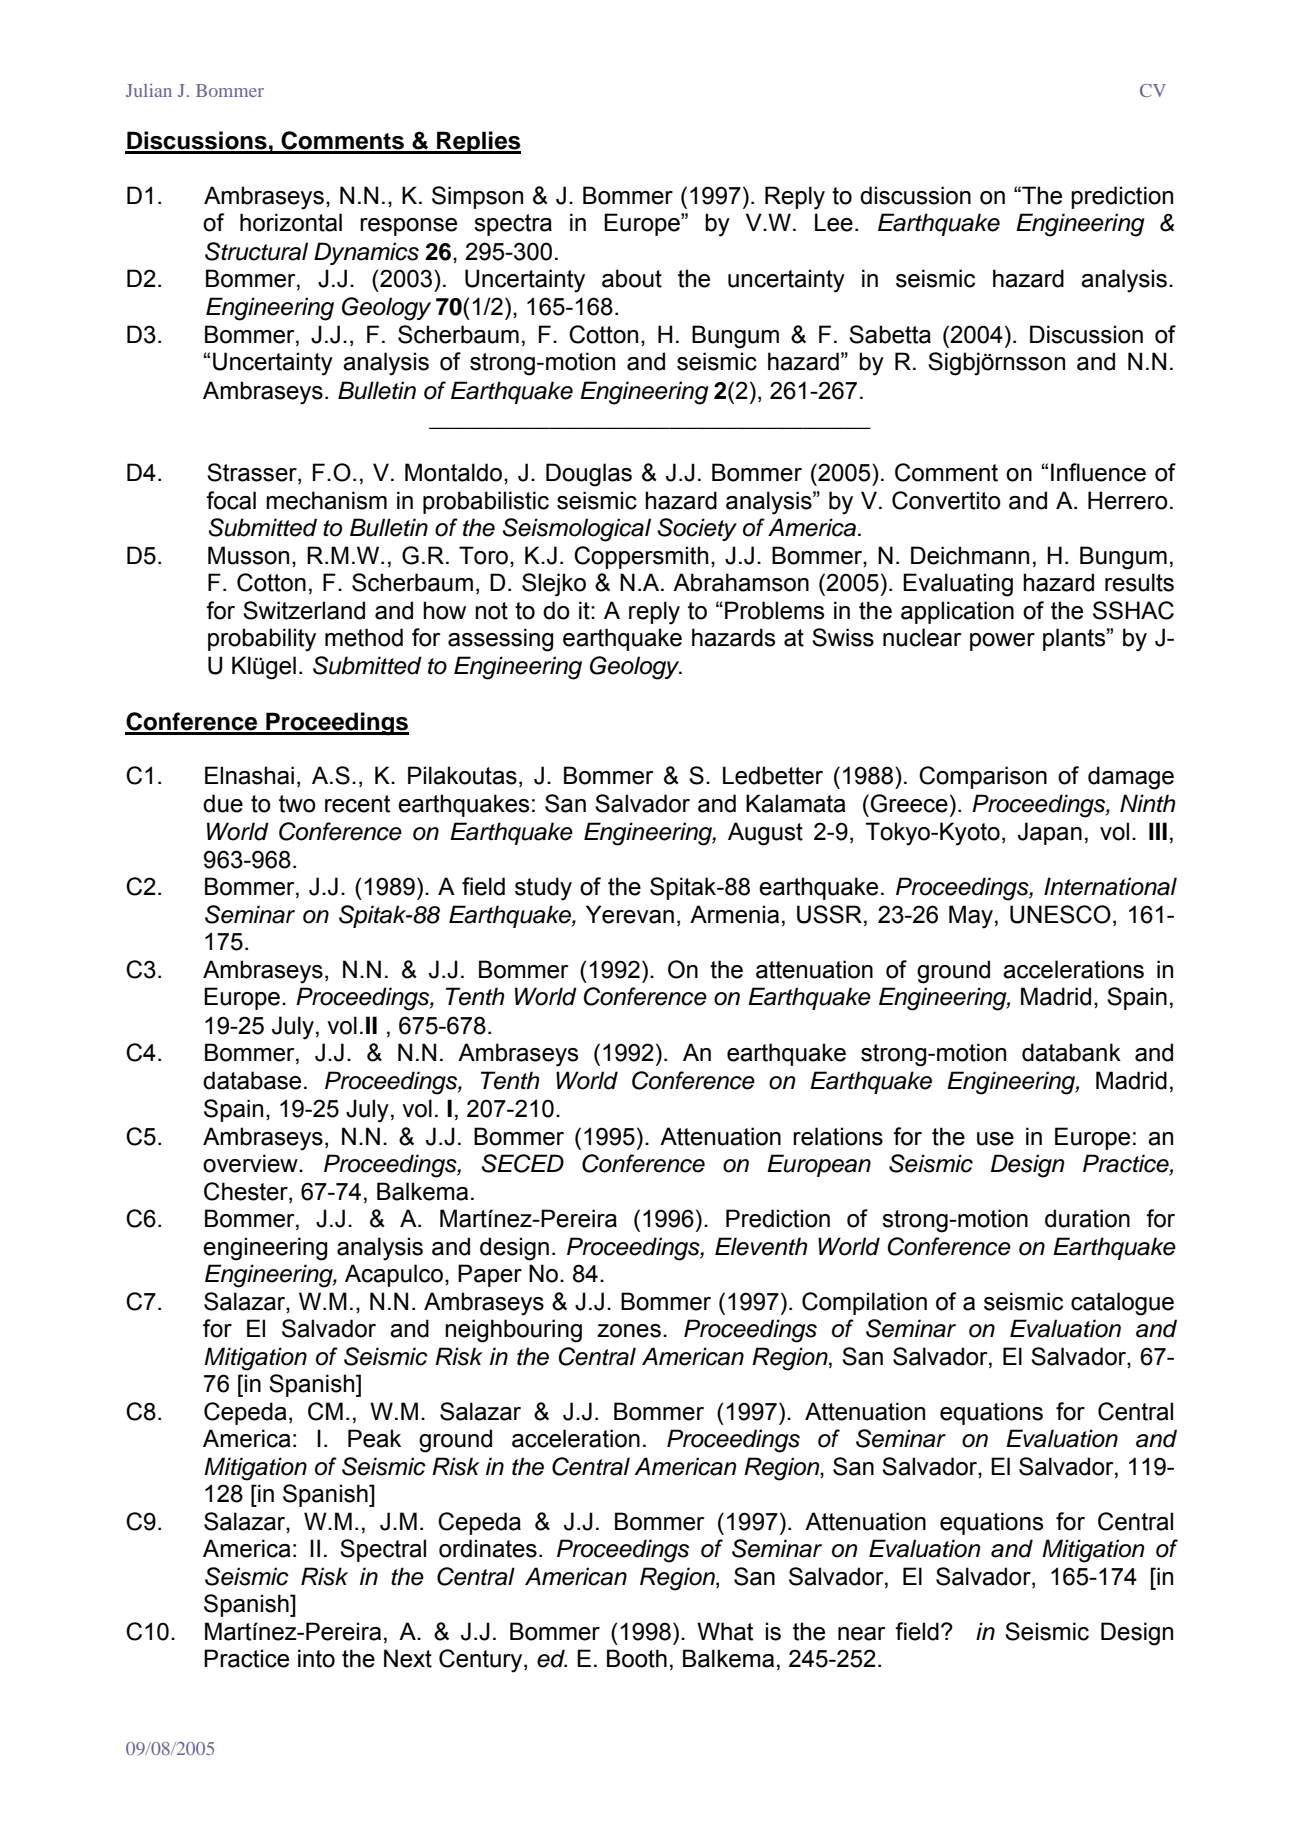 Image resolution: width=1300 pixels, height=1839 pixels. I want to click on Replies, so click(478, 142).
